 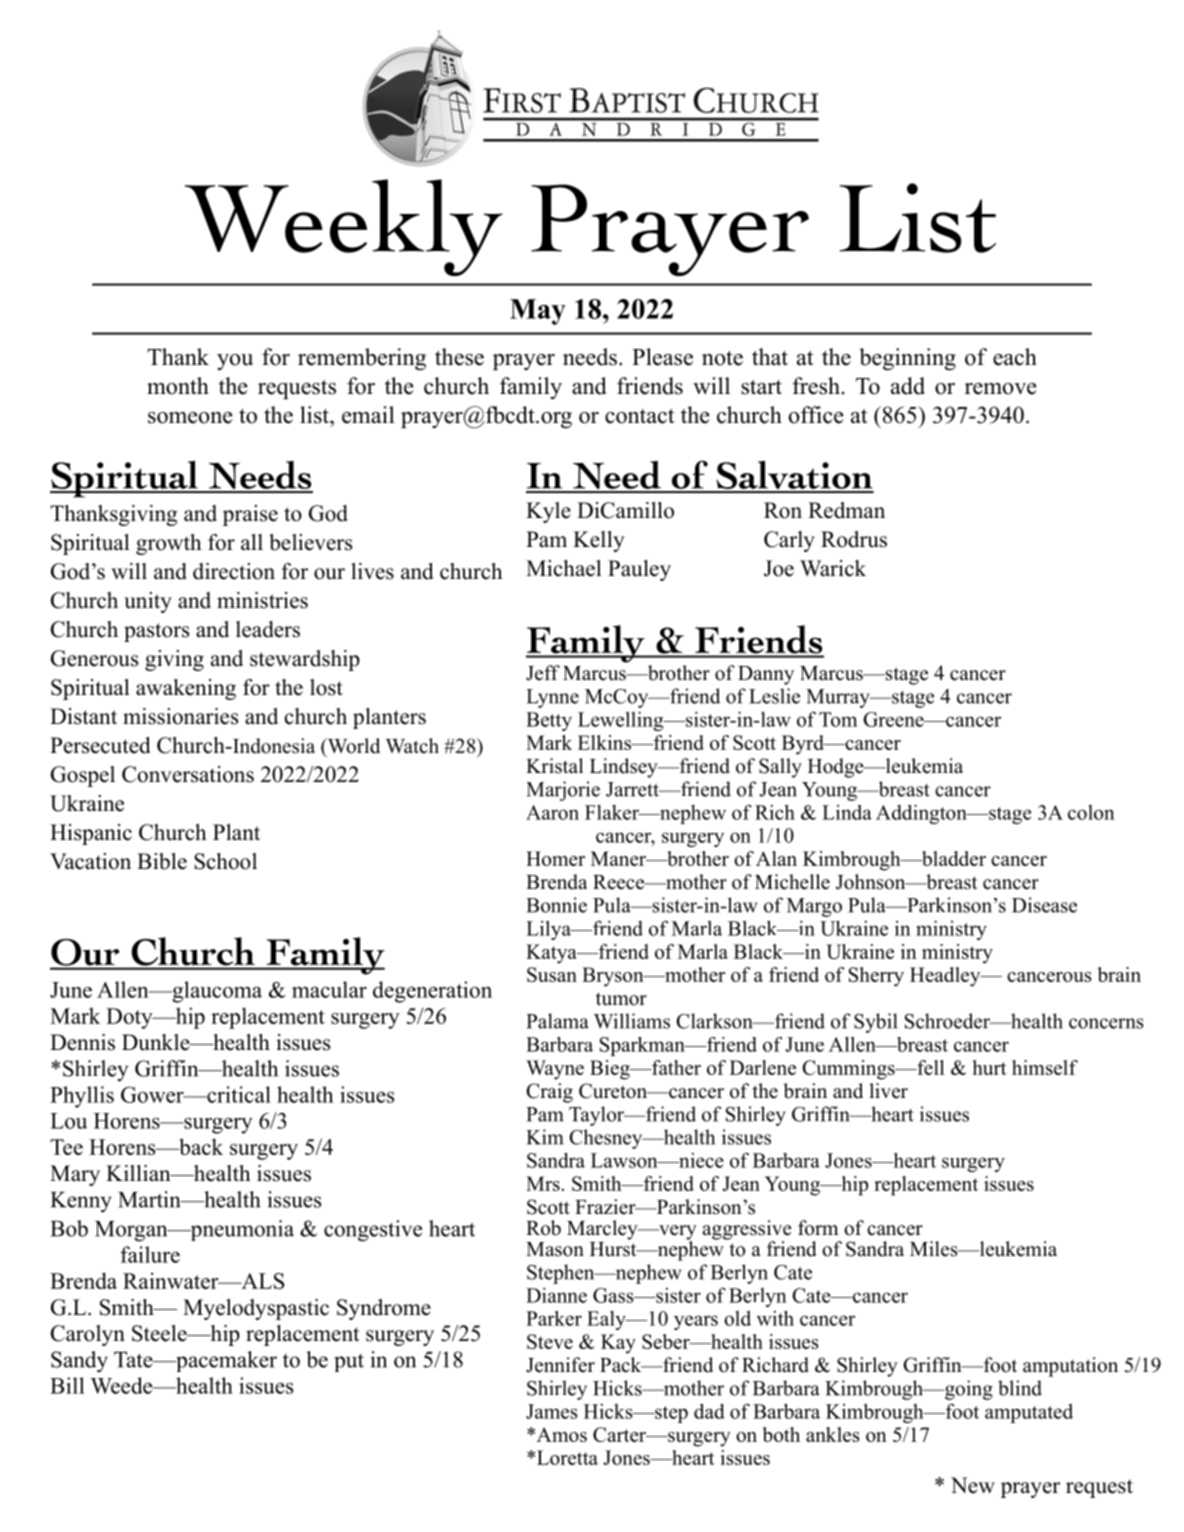 I want to click on awakening, so click(x=186, y=689).
